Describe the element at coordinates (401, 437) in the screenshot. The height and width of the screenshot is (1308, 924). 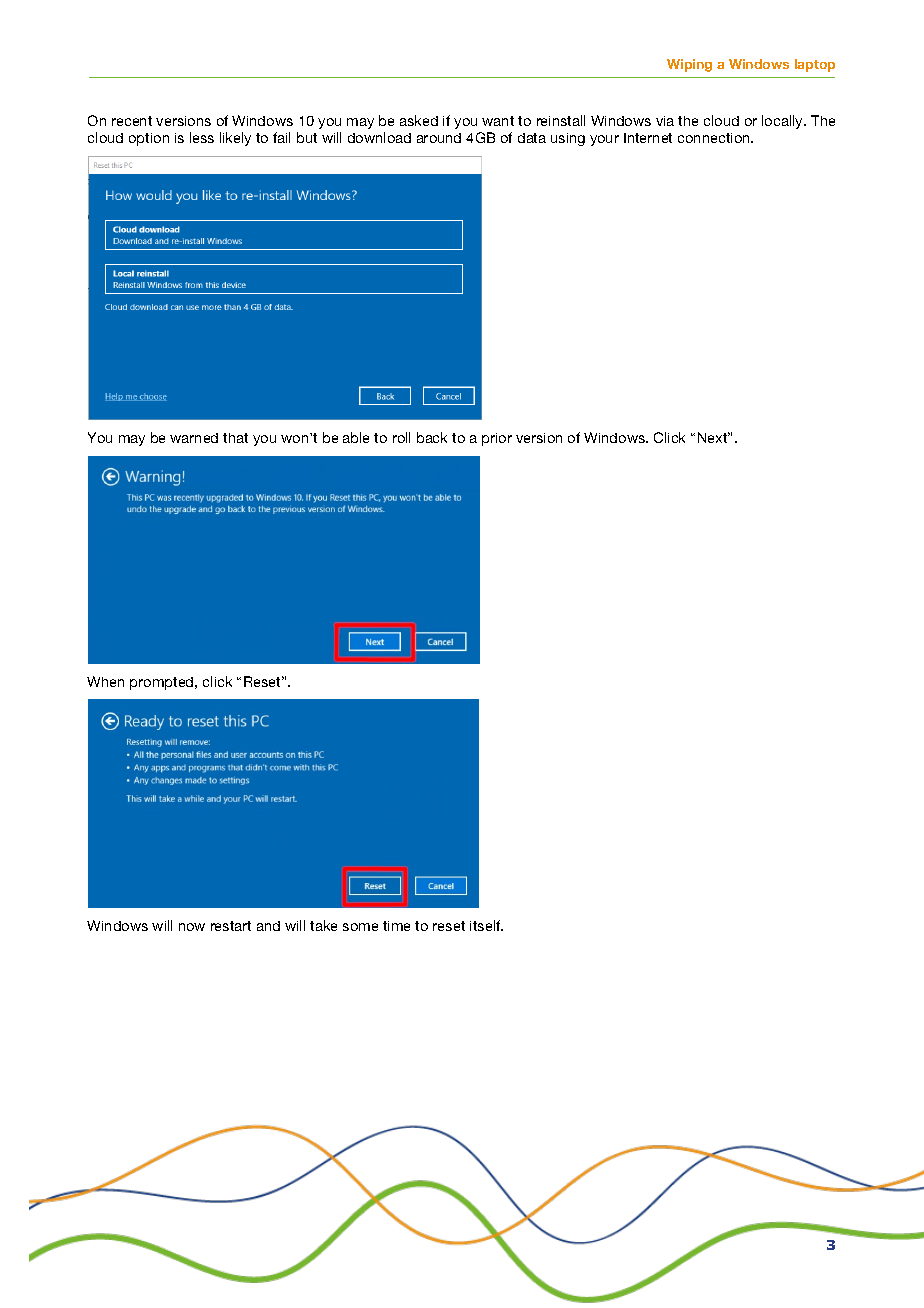
I see `roll` at that location.
